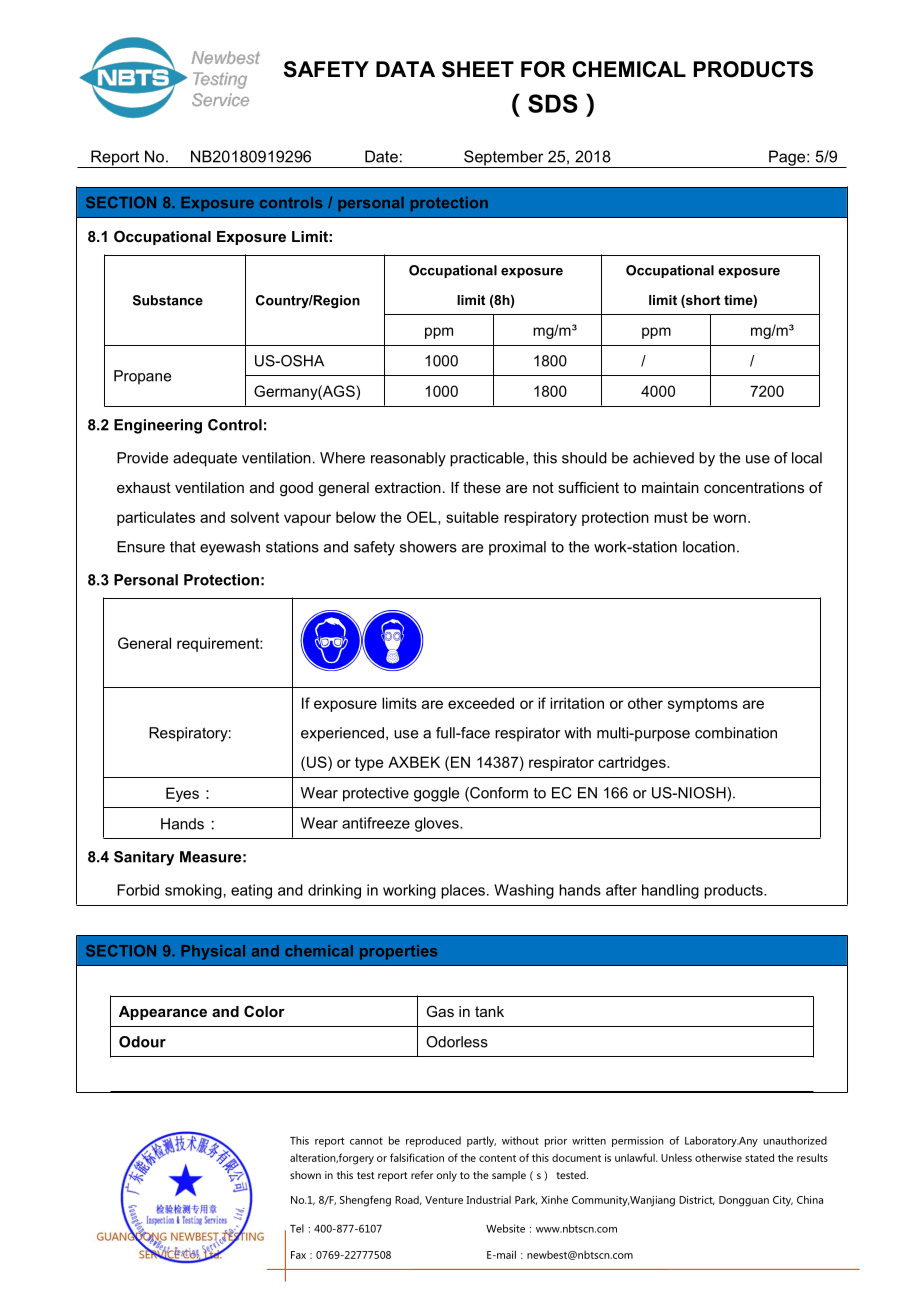  What do you see at coordinates (497, 1158) in the screenshot?
I see `content` at bounding box center [497, 1158].
